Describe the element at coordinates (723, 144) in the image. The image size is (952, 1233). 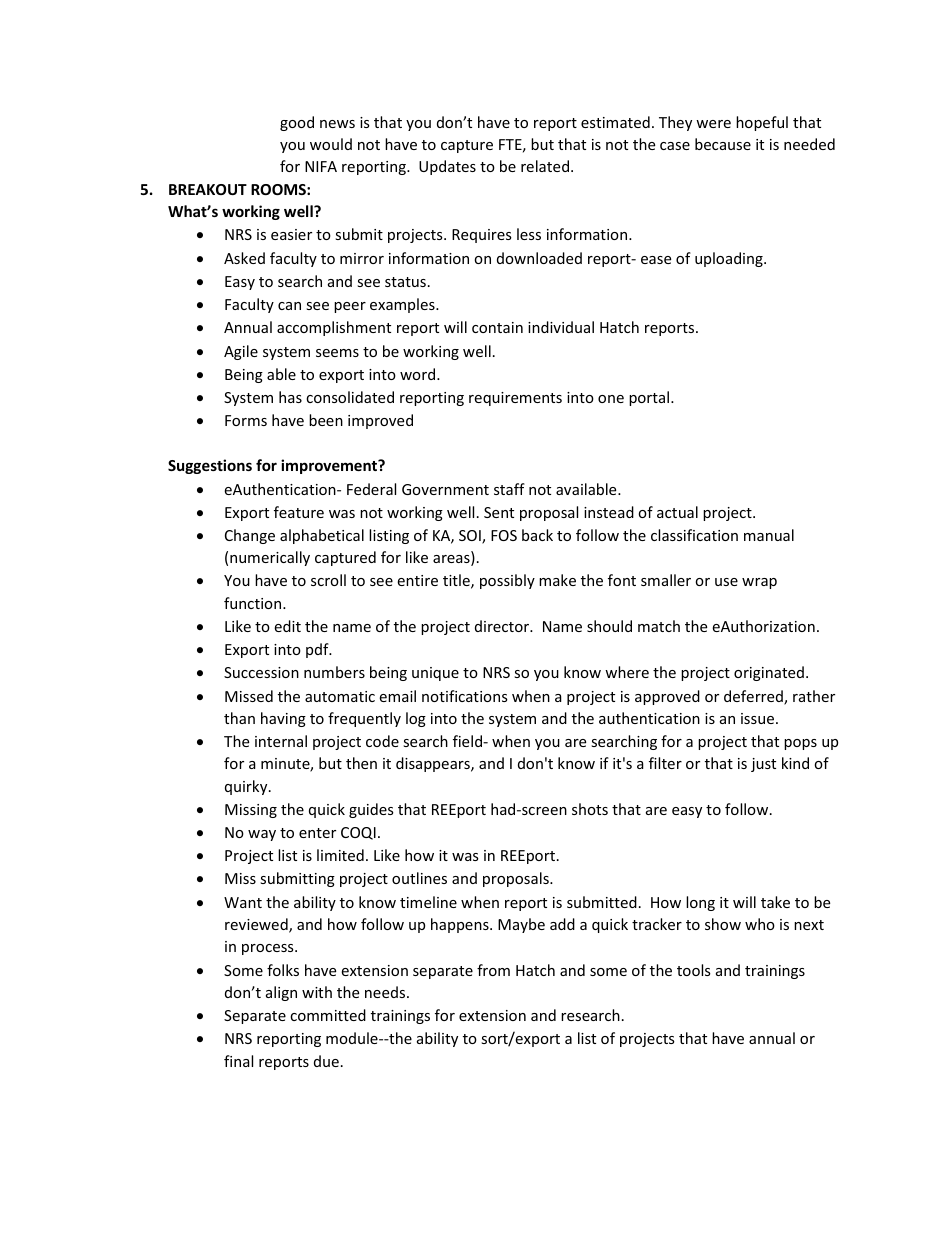
I see `because` at that location.
